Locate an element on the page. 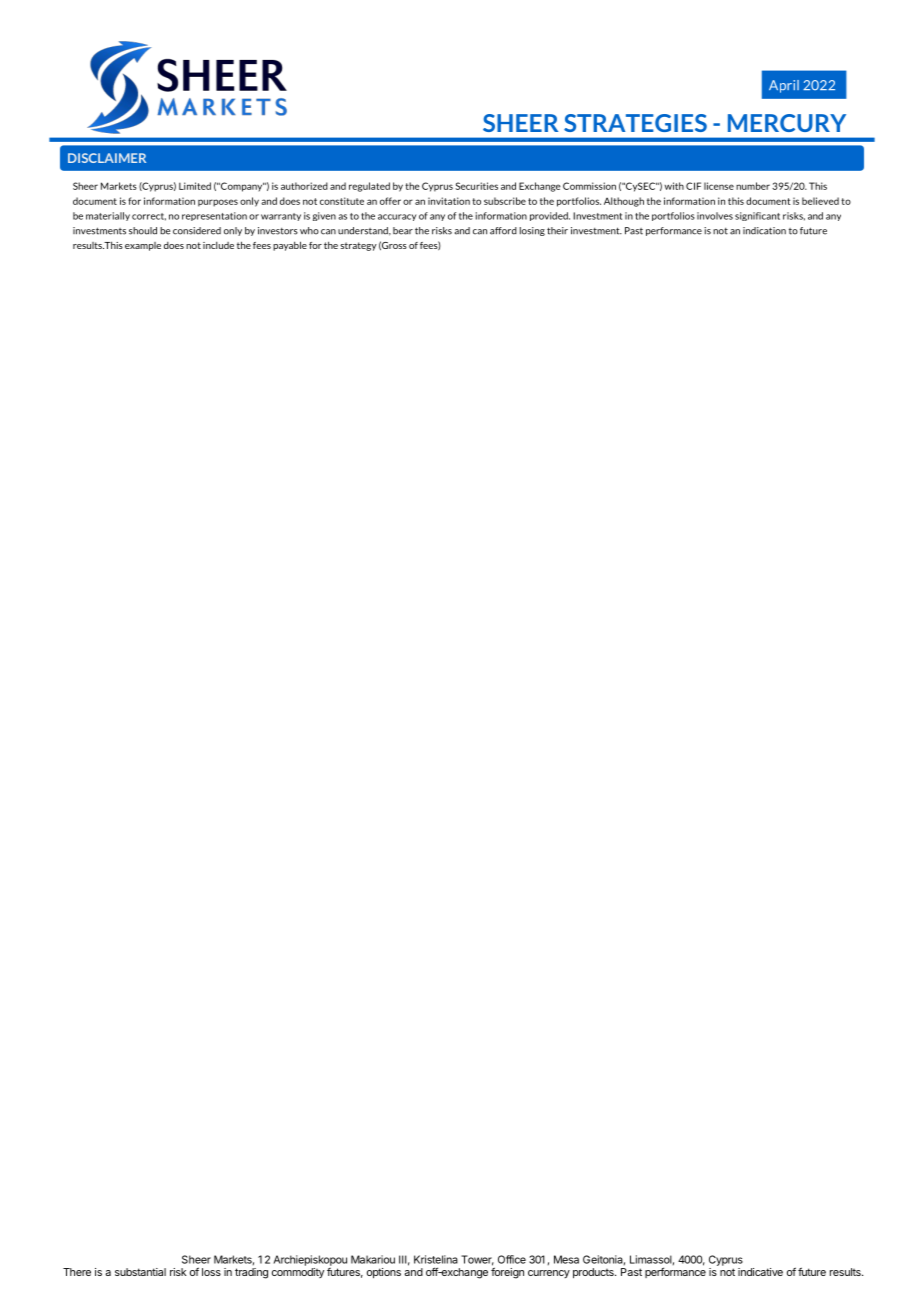  bear is located at coordinates (403, 231).
